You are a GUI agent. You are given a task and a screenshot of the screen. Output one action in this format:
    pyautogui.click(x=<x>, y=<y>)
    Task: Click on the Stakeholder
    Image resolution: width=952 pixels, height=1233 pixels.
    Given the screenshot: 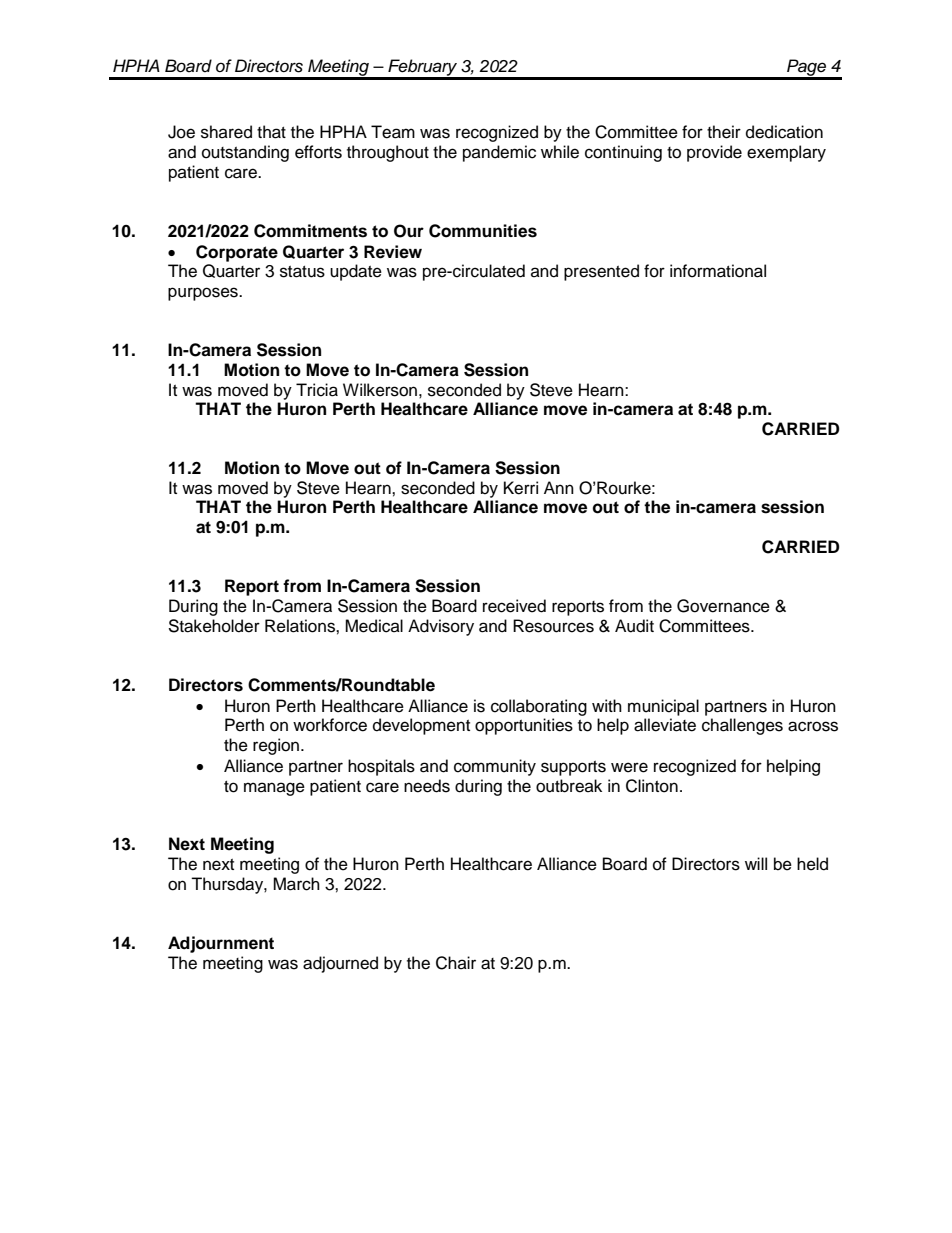 What is the action you would take?
    pyautogui.click(x=214, y=626)
